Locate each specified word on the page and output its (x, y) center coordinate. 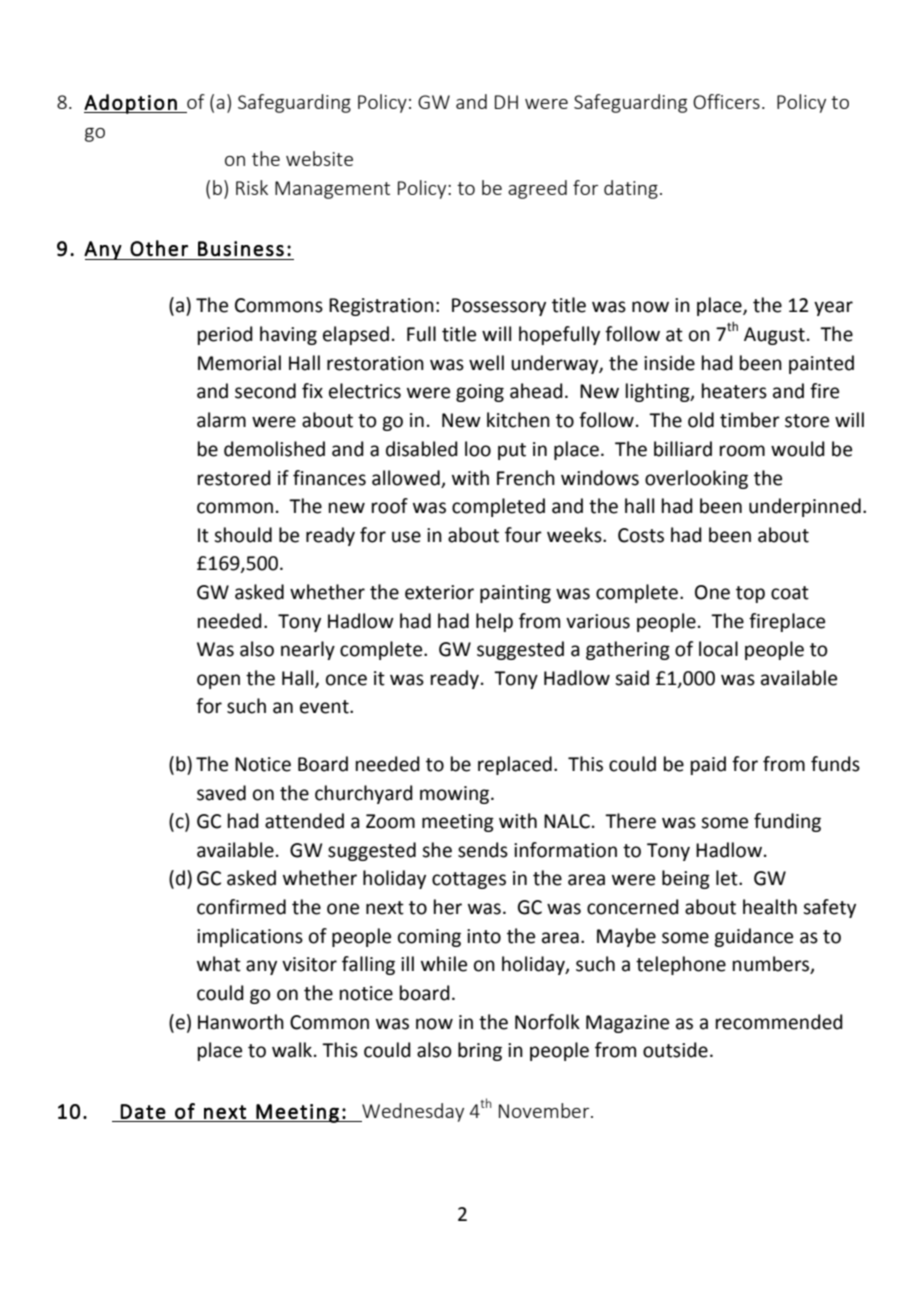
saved (221, 793)
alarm (221, 420)
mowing (456, 795)
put (512, 451)
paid (708, 765)
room (742, 451)
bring (480, 1051)
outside (675, 1050)
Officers (726, 101)
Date (143, 1111)
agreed (537, 189)
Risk (252, 187)
